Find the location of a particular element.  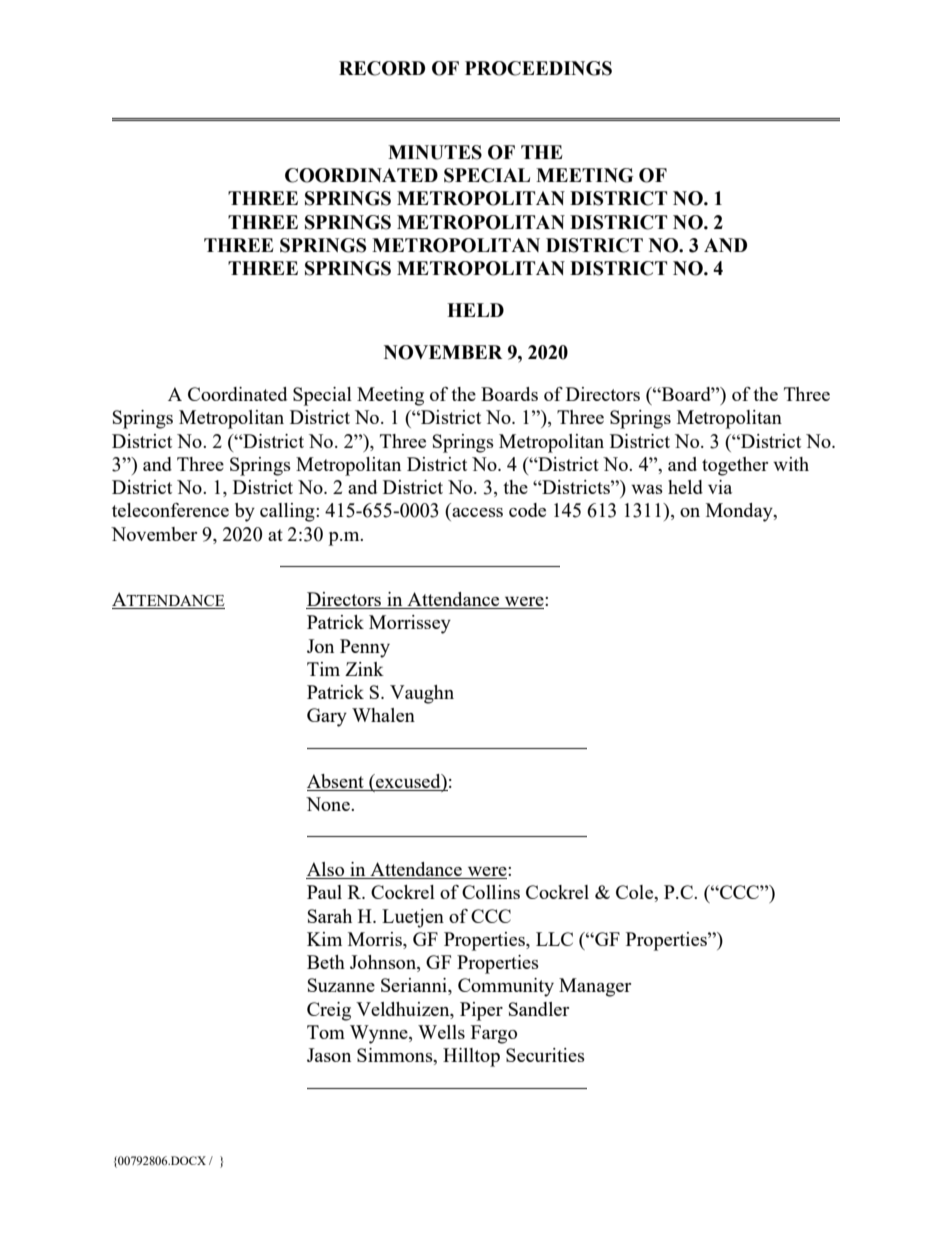

Tom is located at coordinates (326, 1032).
